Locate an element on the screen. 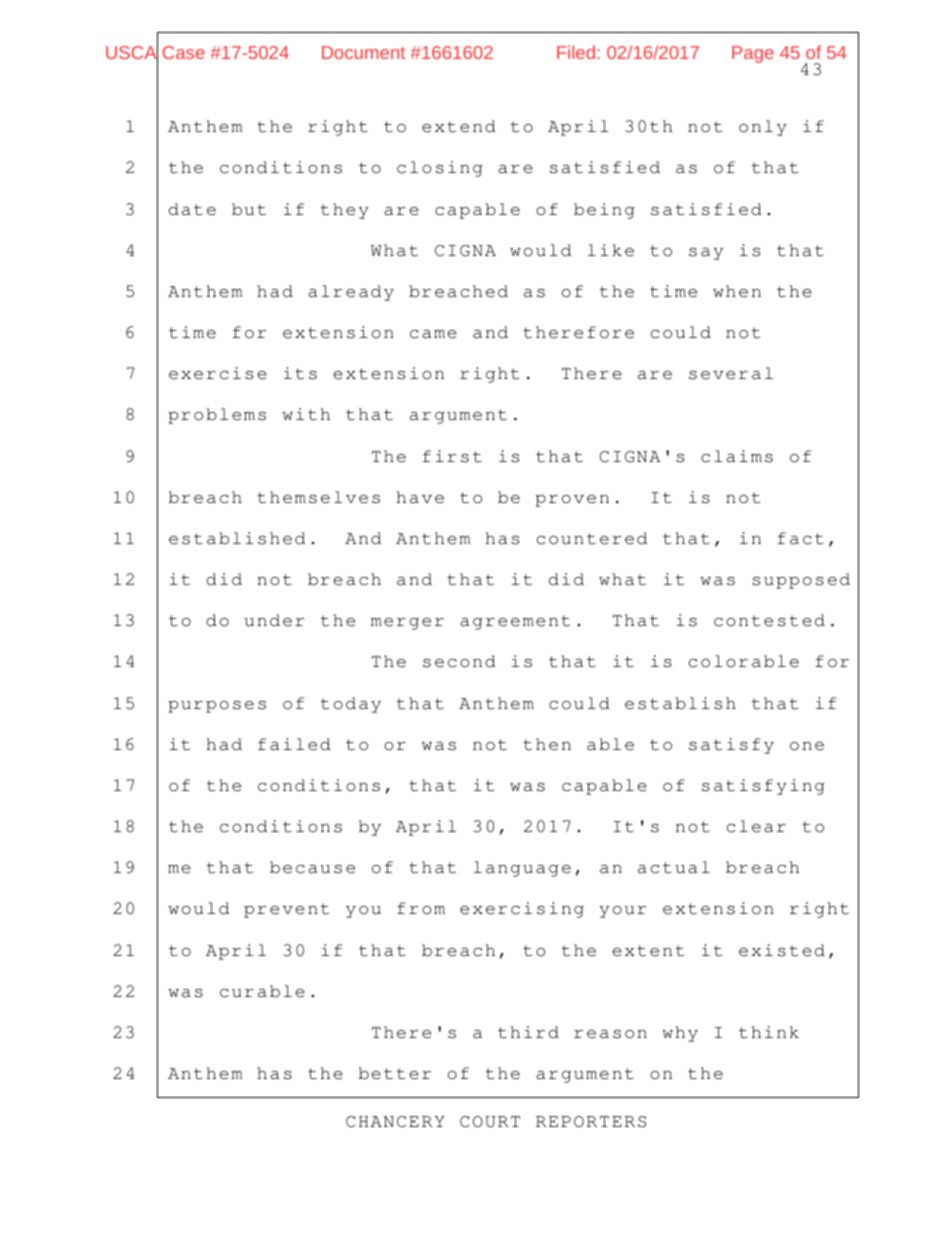 The image size is (952, 1233). when is located at coordinates (737, 291).
